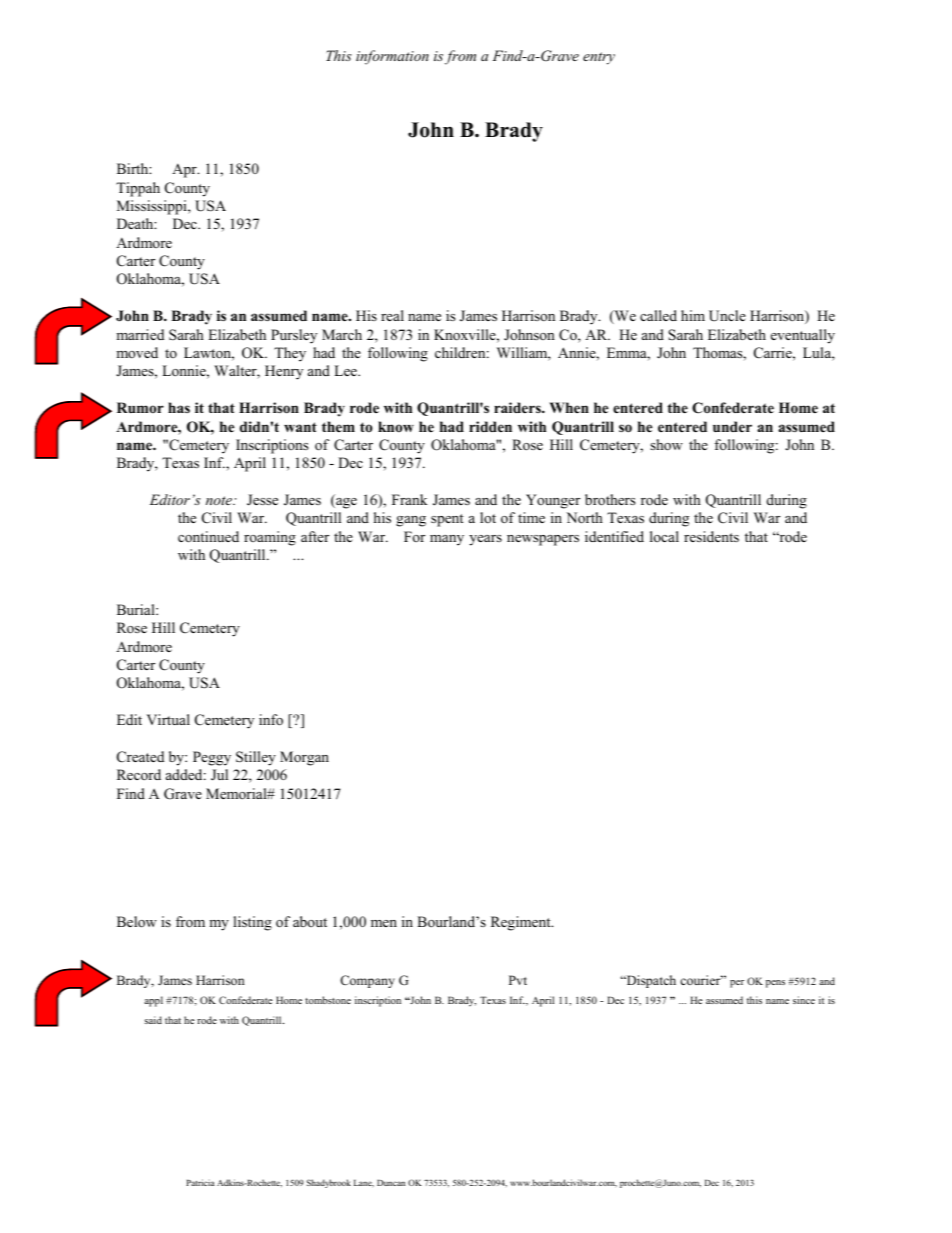 This image has width=952, height=1233. What do you see at coordinates (727, 316) in the image?
I see `Uncle` at bounding box center [727, 316].
